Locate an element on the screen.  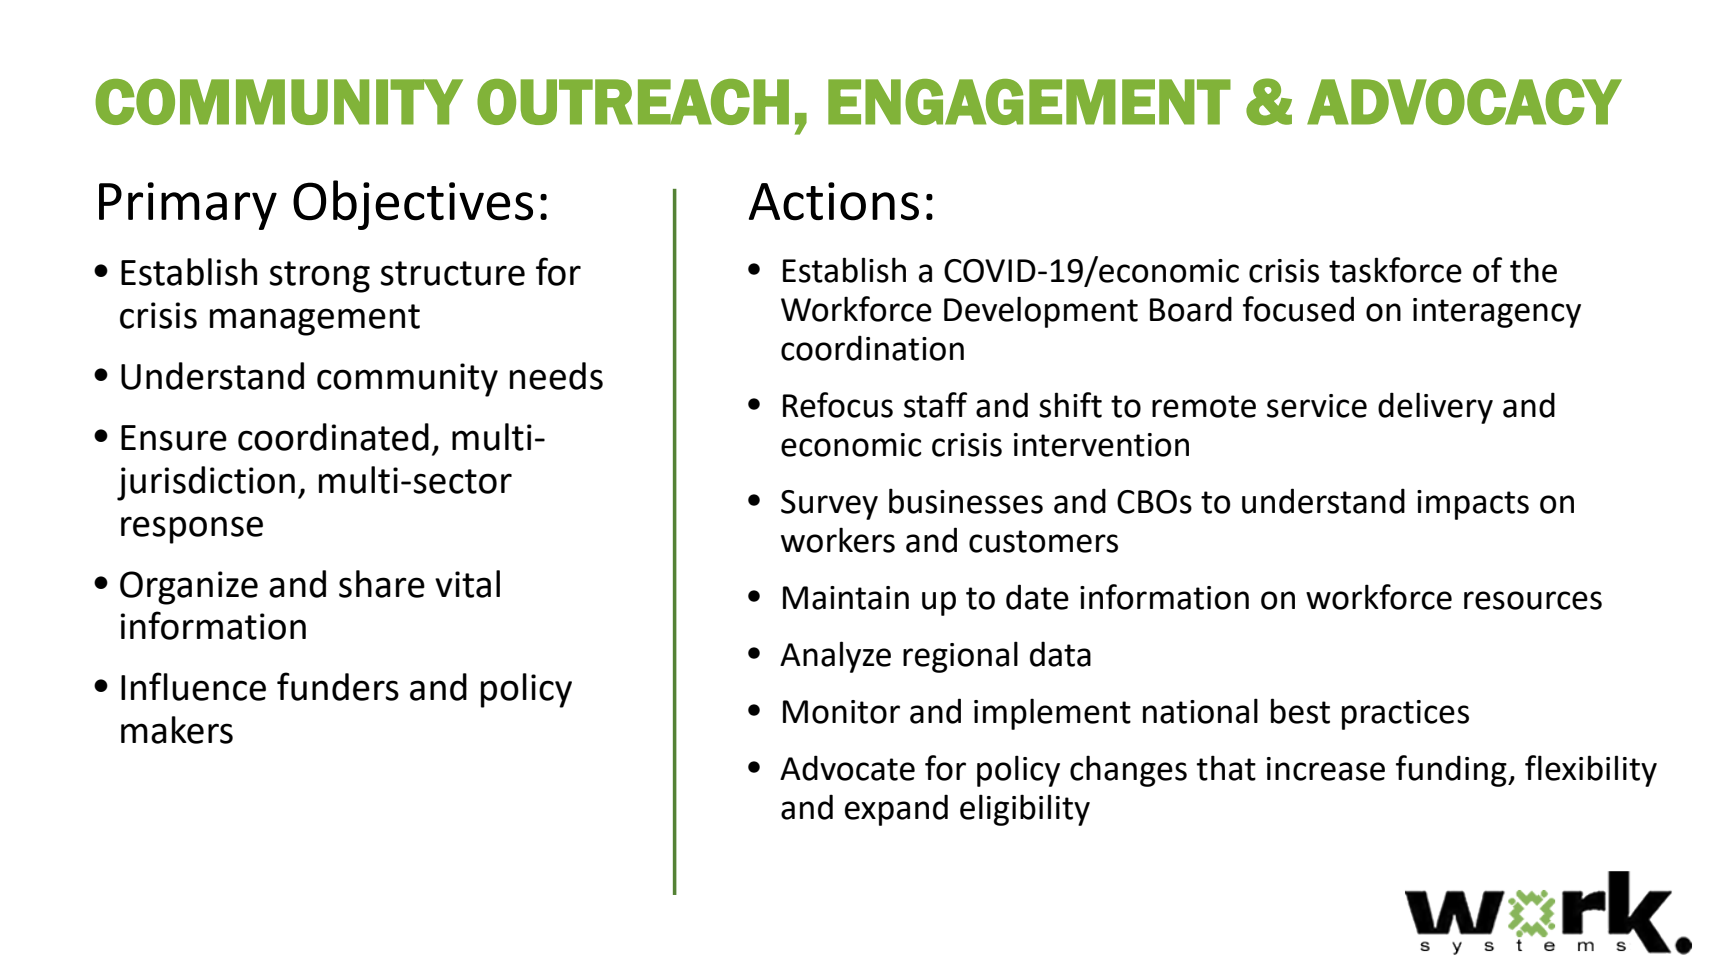
strong is located at coordinates (319, 277).
